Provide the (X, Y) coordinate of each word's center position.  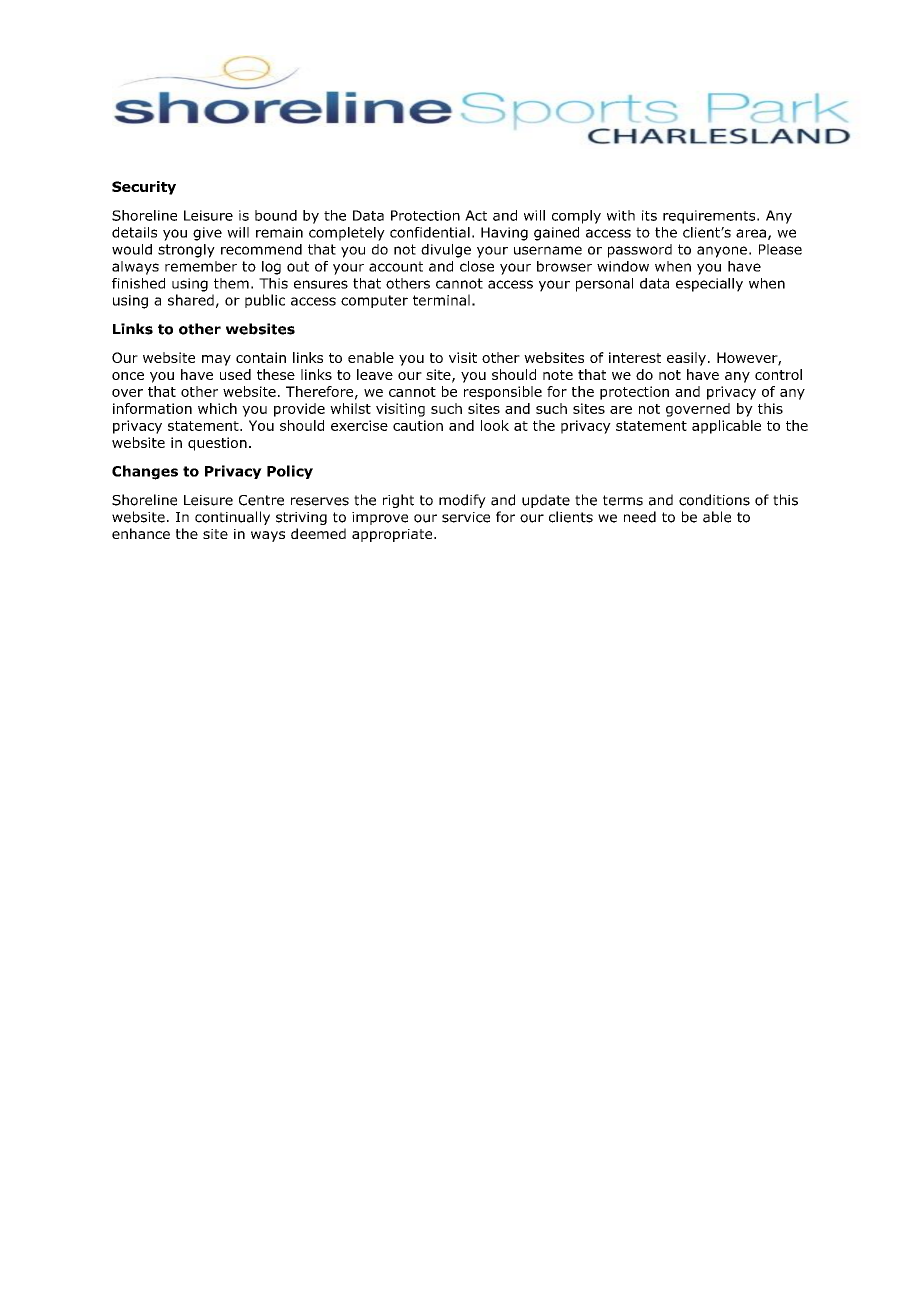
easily (686, 359)
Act (476, 215)
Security (144, 188)
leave (375, 374)
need (640, 517)
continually (232, 518)
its (649, 215)
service (466, 517)
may (216, 360)
